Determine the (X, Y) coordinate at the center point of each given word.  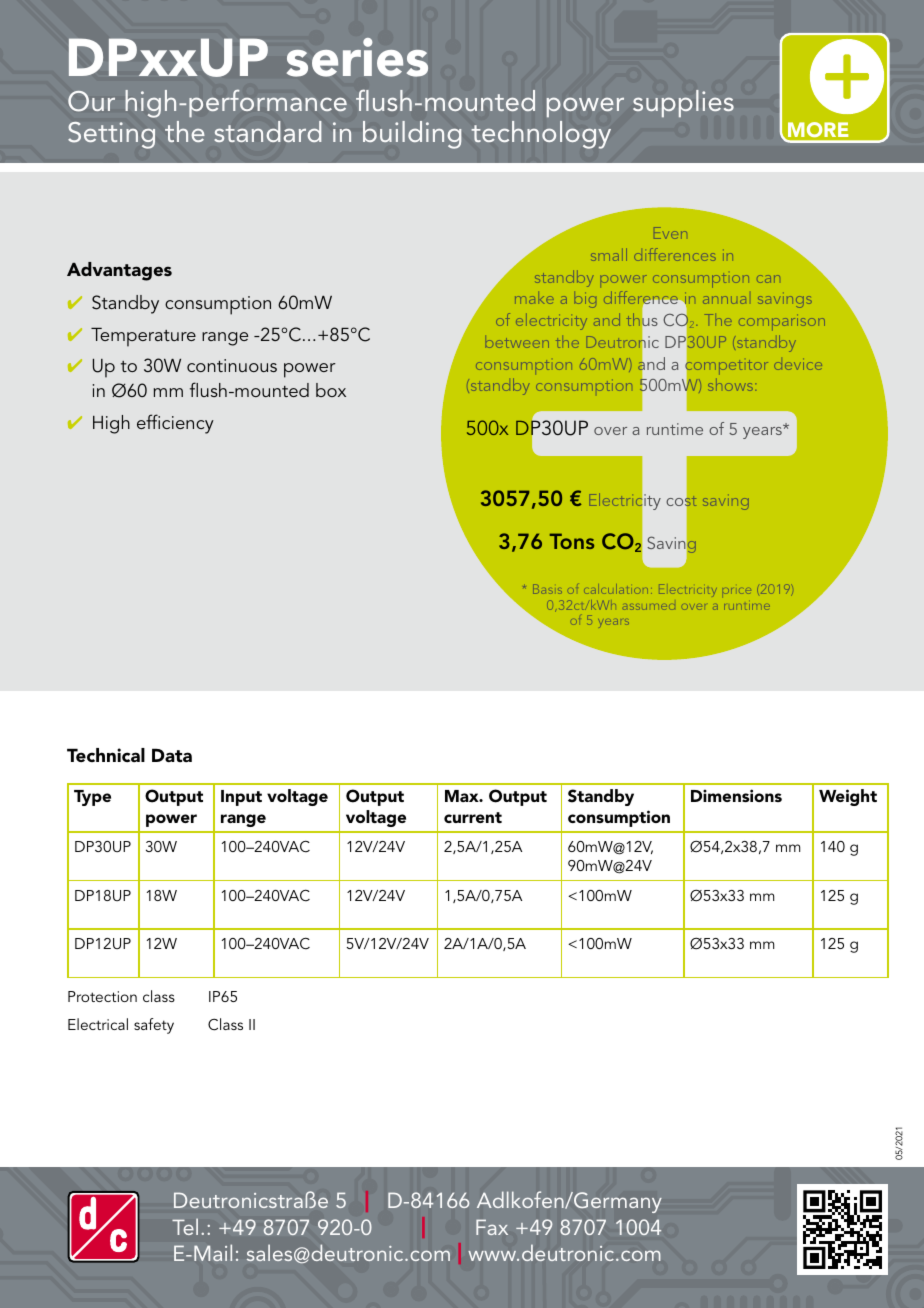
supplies (683, 103)
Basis (547, 589)
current (473, 817)
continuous (232, 365)
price (737, 591)
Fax (492, 1227)
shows (732, 384)
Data (172, 755)
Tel (185, 1226)
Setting (111, 135)
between (517, 342)
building (412, 135)
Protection (102, 996)
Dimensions (736, 795)
